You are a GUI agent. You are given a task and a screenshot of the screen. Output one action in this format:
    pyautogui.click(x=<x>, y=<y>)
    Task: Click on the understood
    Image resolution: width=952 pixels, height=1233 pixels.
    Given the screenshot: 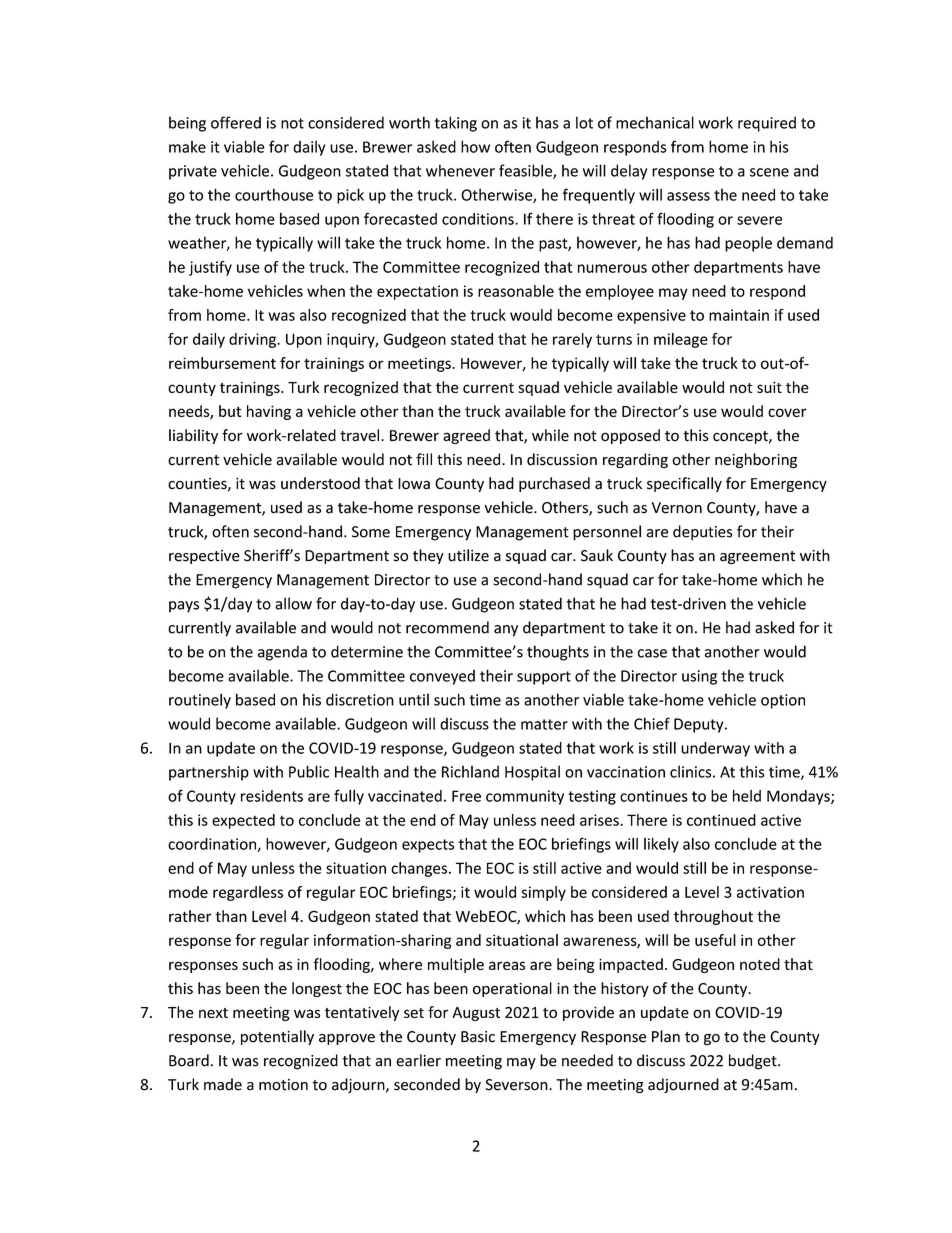 What is the action you would take?
    pyautogui.click(x=320, y=483)
